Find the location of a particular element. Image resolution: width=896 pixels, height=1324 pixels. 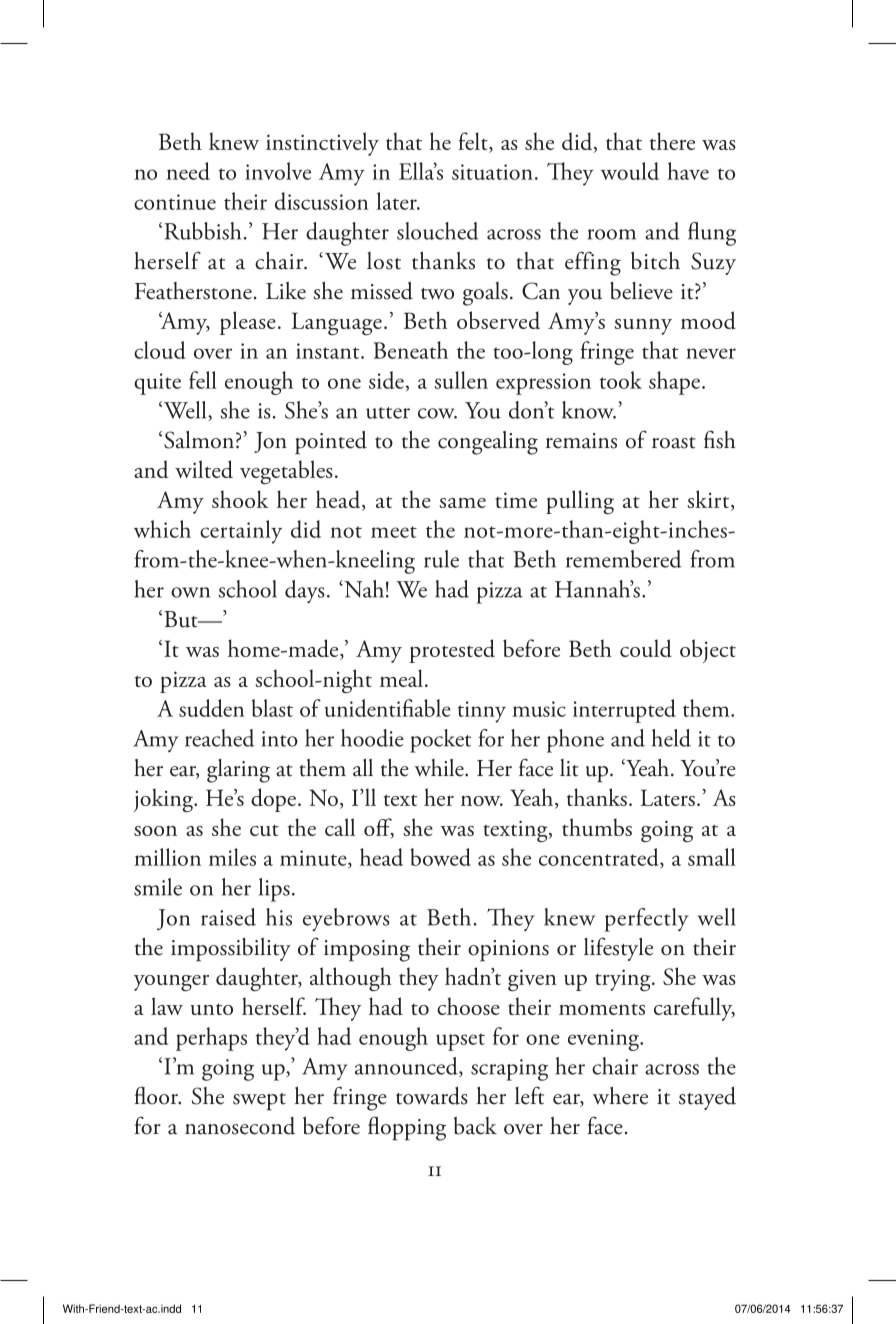

glaring is located at coordinates (238, 771).
